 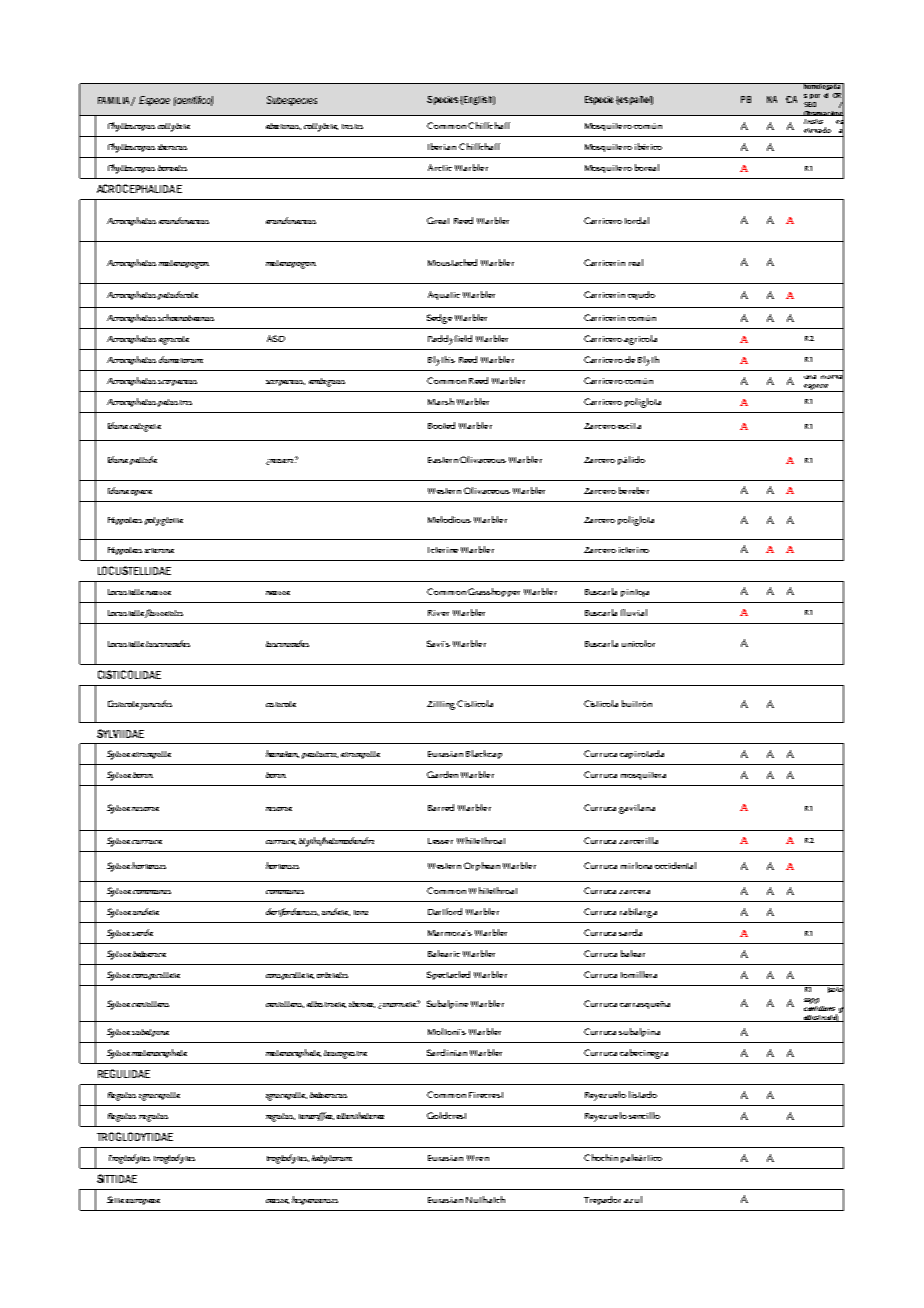 What do you see at coordinates (675, 865) in the page?
I see `occidental` at bounding box center [675, 865].
